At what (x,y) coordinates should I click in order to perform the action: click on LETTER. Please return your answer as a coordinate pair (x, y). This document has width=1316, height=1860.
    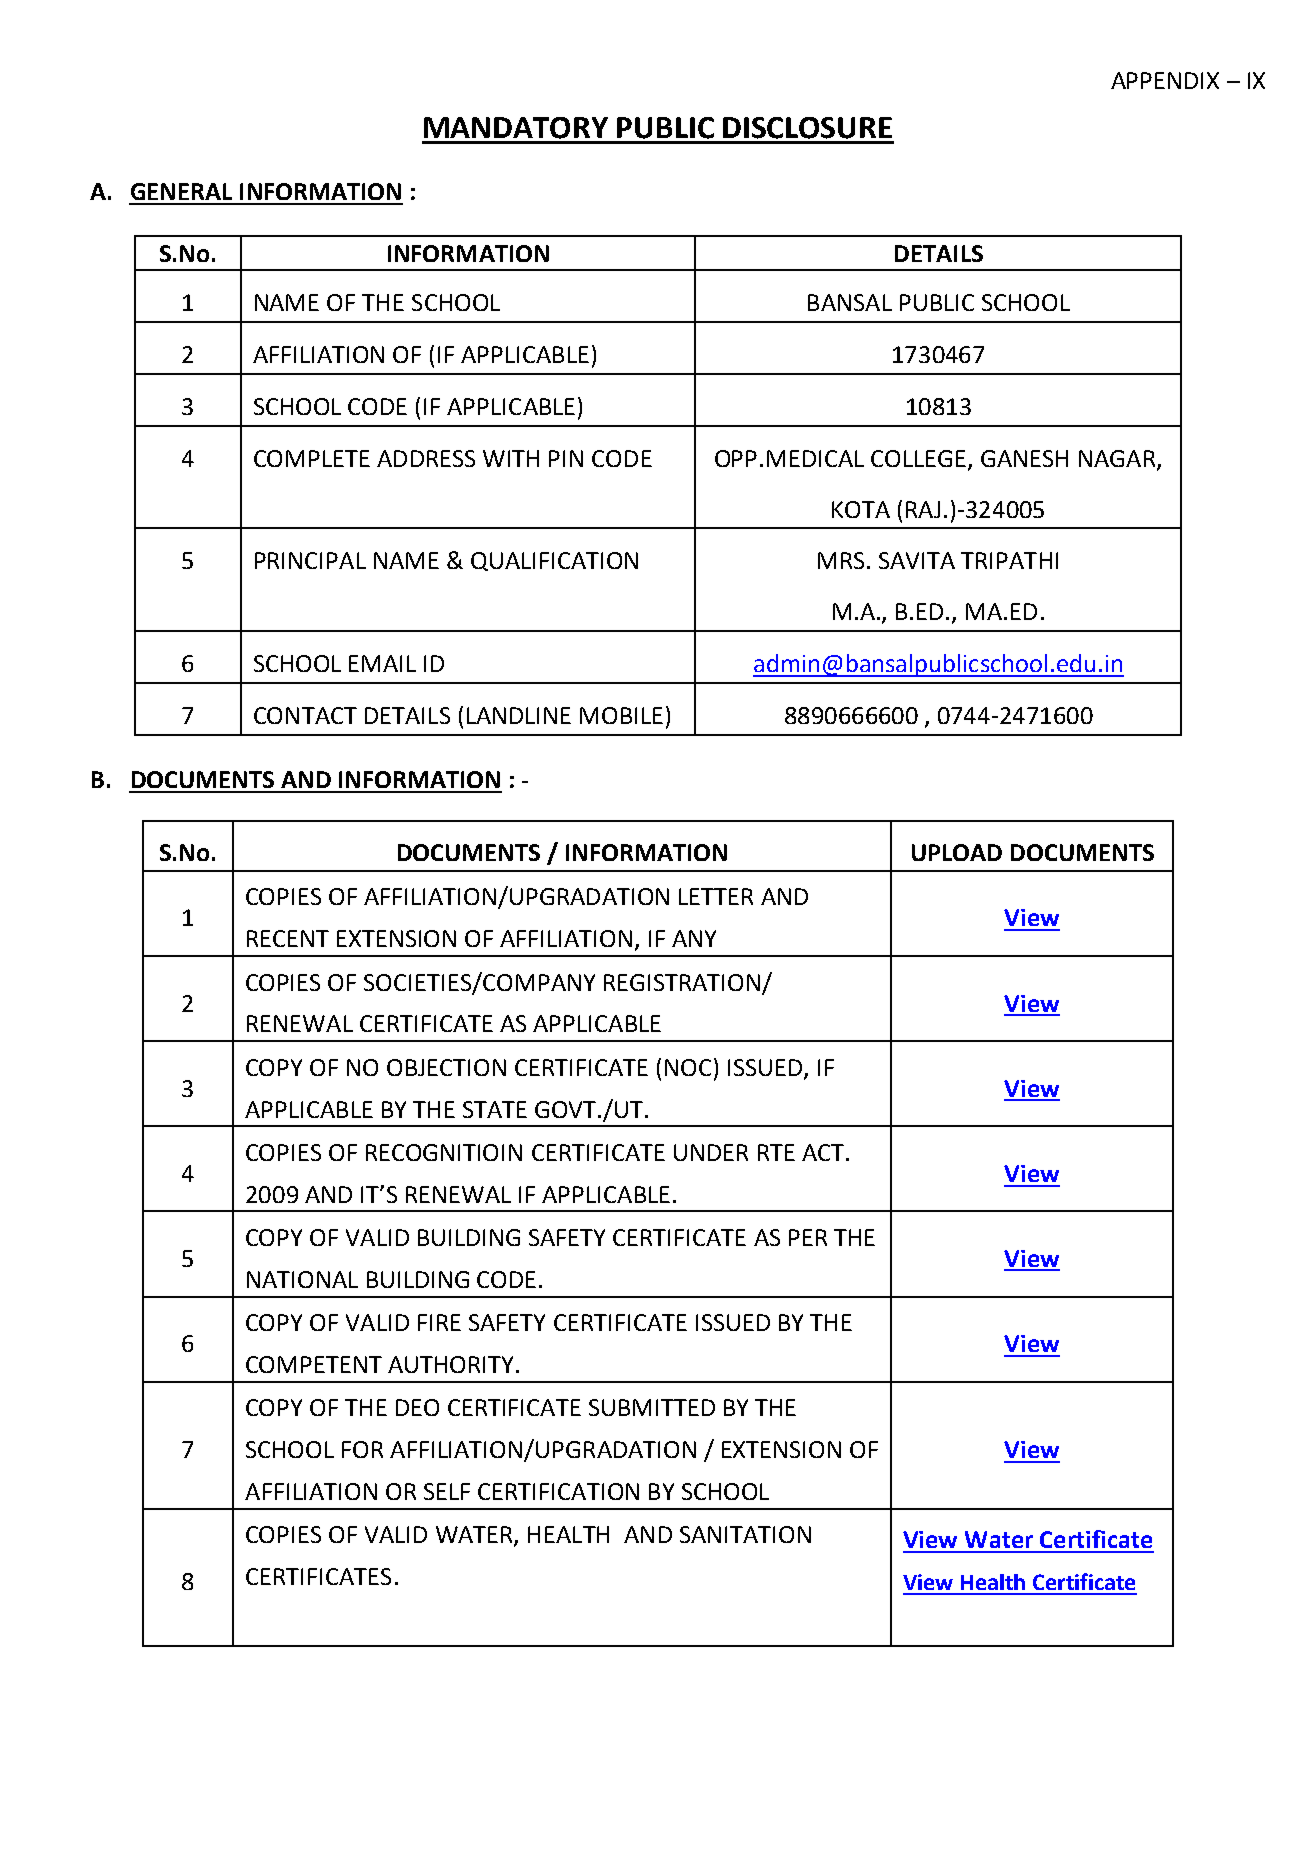
    Looking at the image, I should click on (716, 896).
